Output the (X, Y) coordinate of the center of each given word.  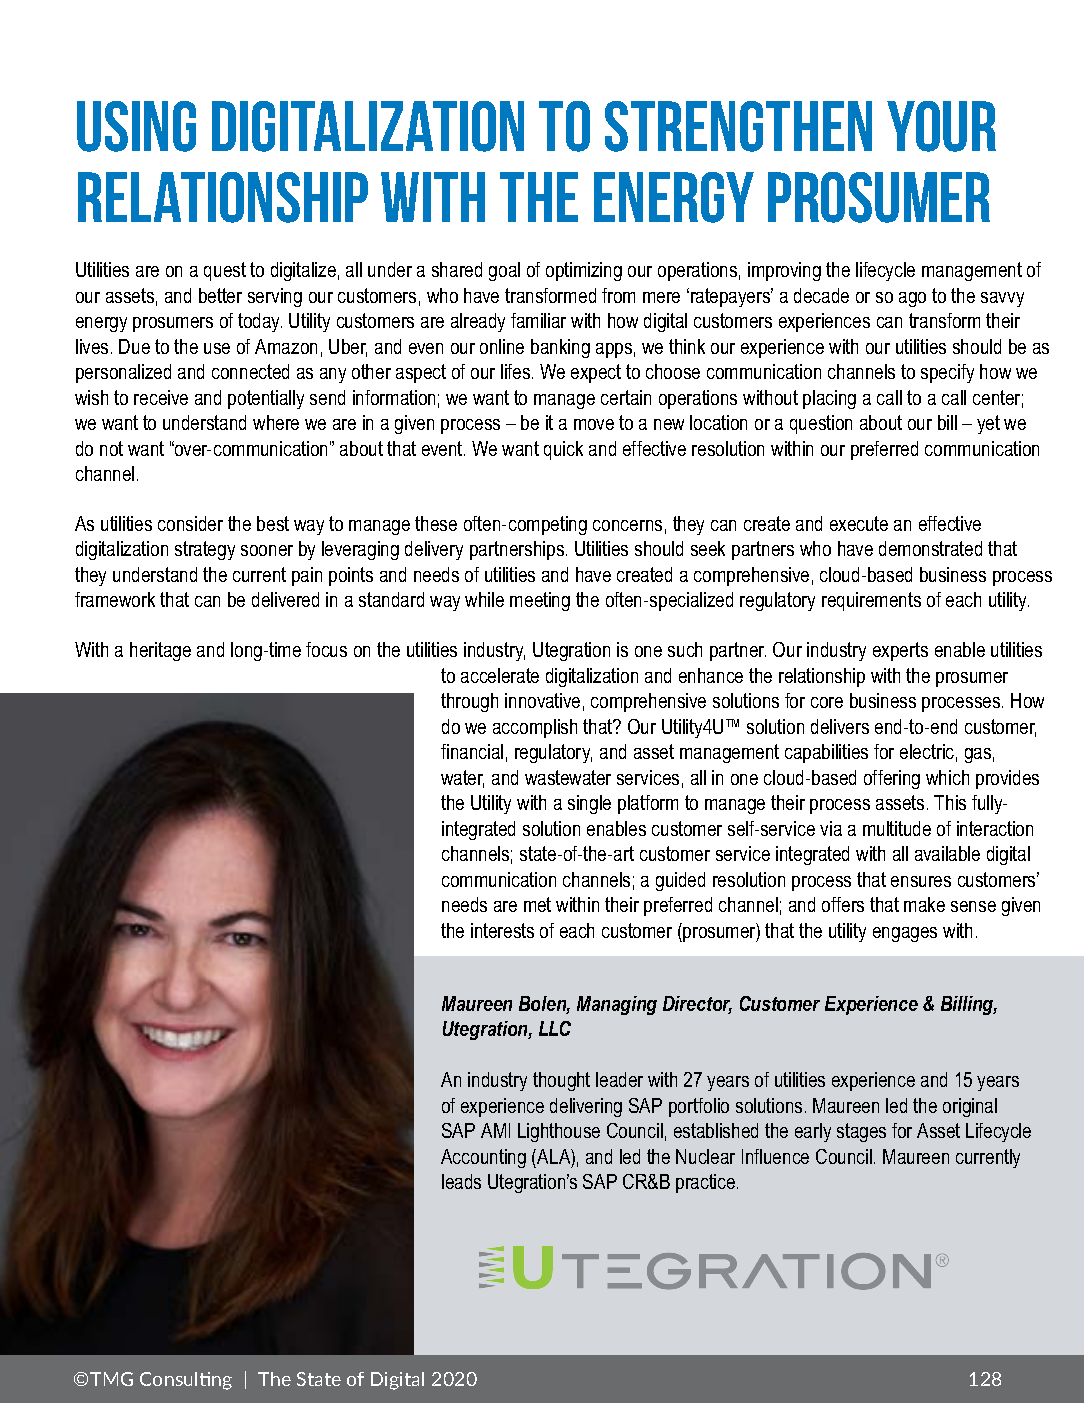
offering (892, 779)
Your (941, 126)
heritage (160, 651)
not (111, 448)
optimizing (584, 271)
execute (859, 523)
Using (136, 126)
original (970, 1107)
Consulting (186, 1381)
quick (563, 450)
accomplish (535, 728)
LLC (555, 1028)
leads (461, 1181)
